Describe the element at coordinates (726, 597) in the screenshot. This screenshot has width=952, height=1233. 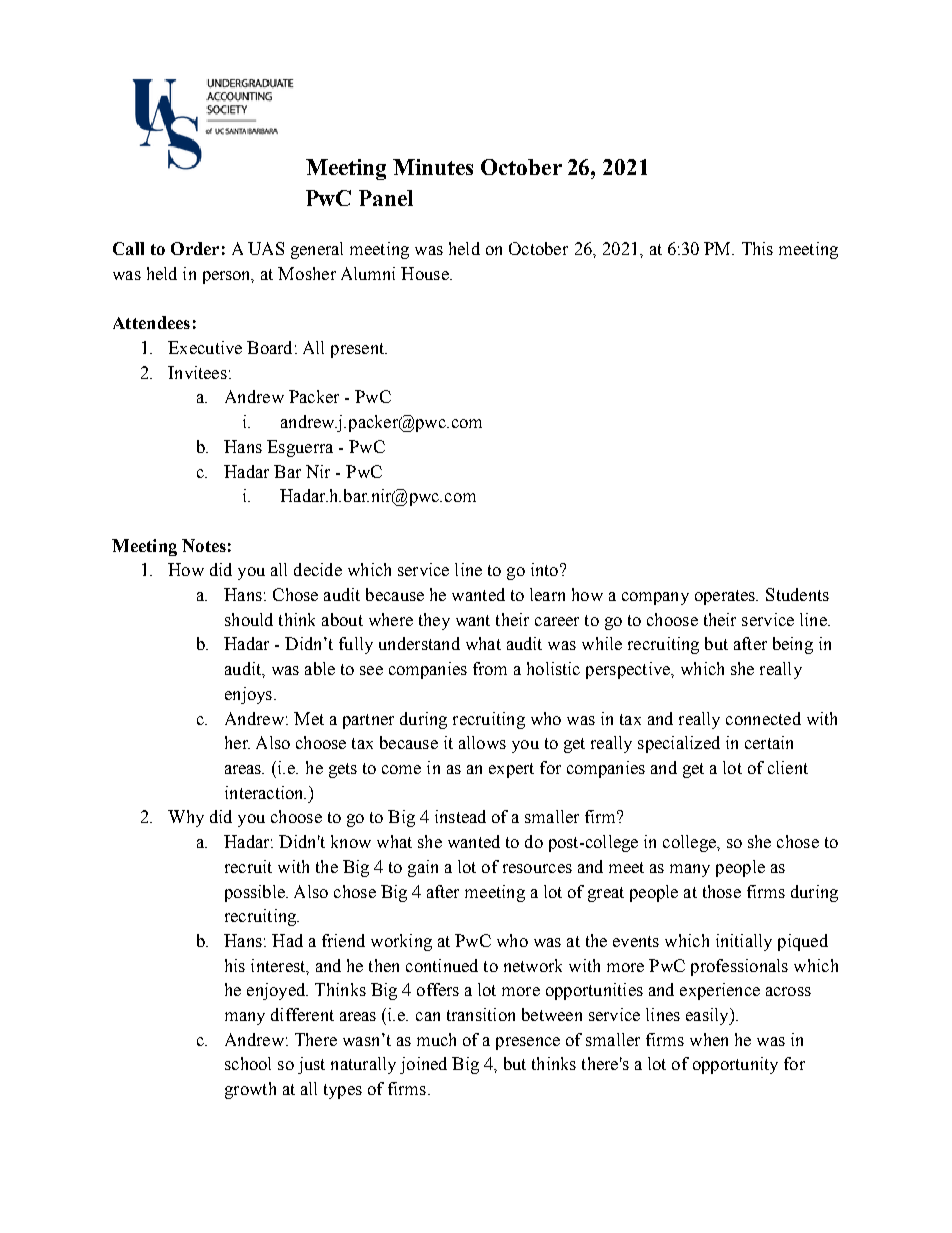
I see `operates` at that location.
